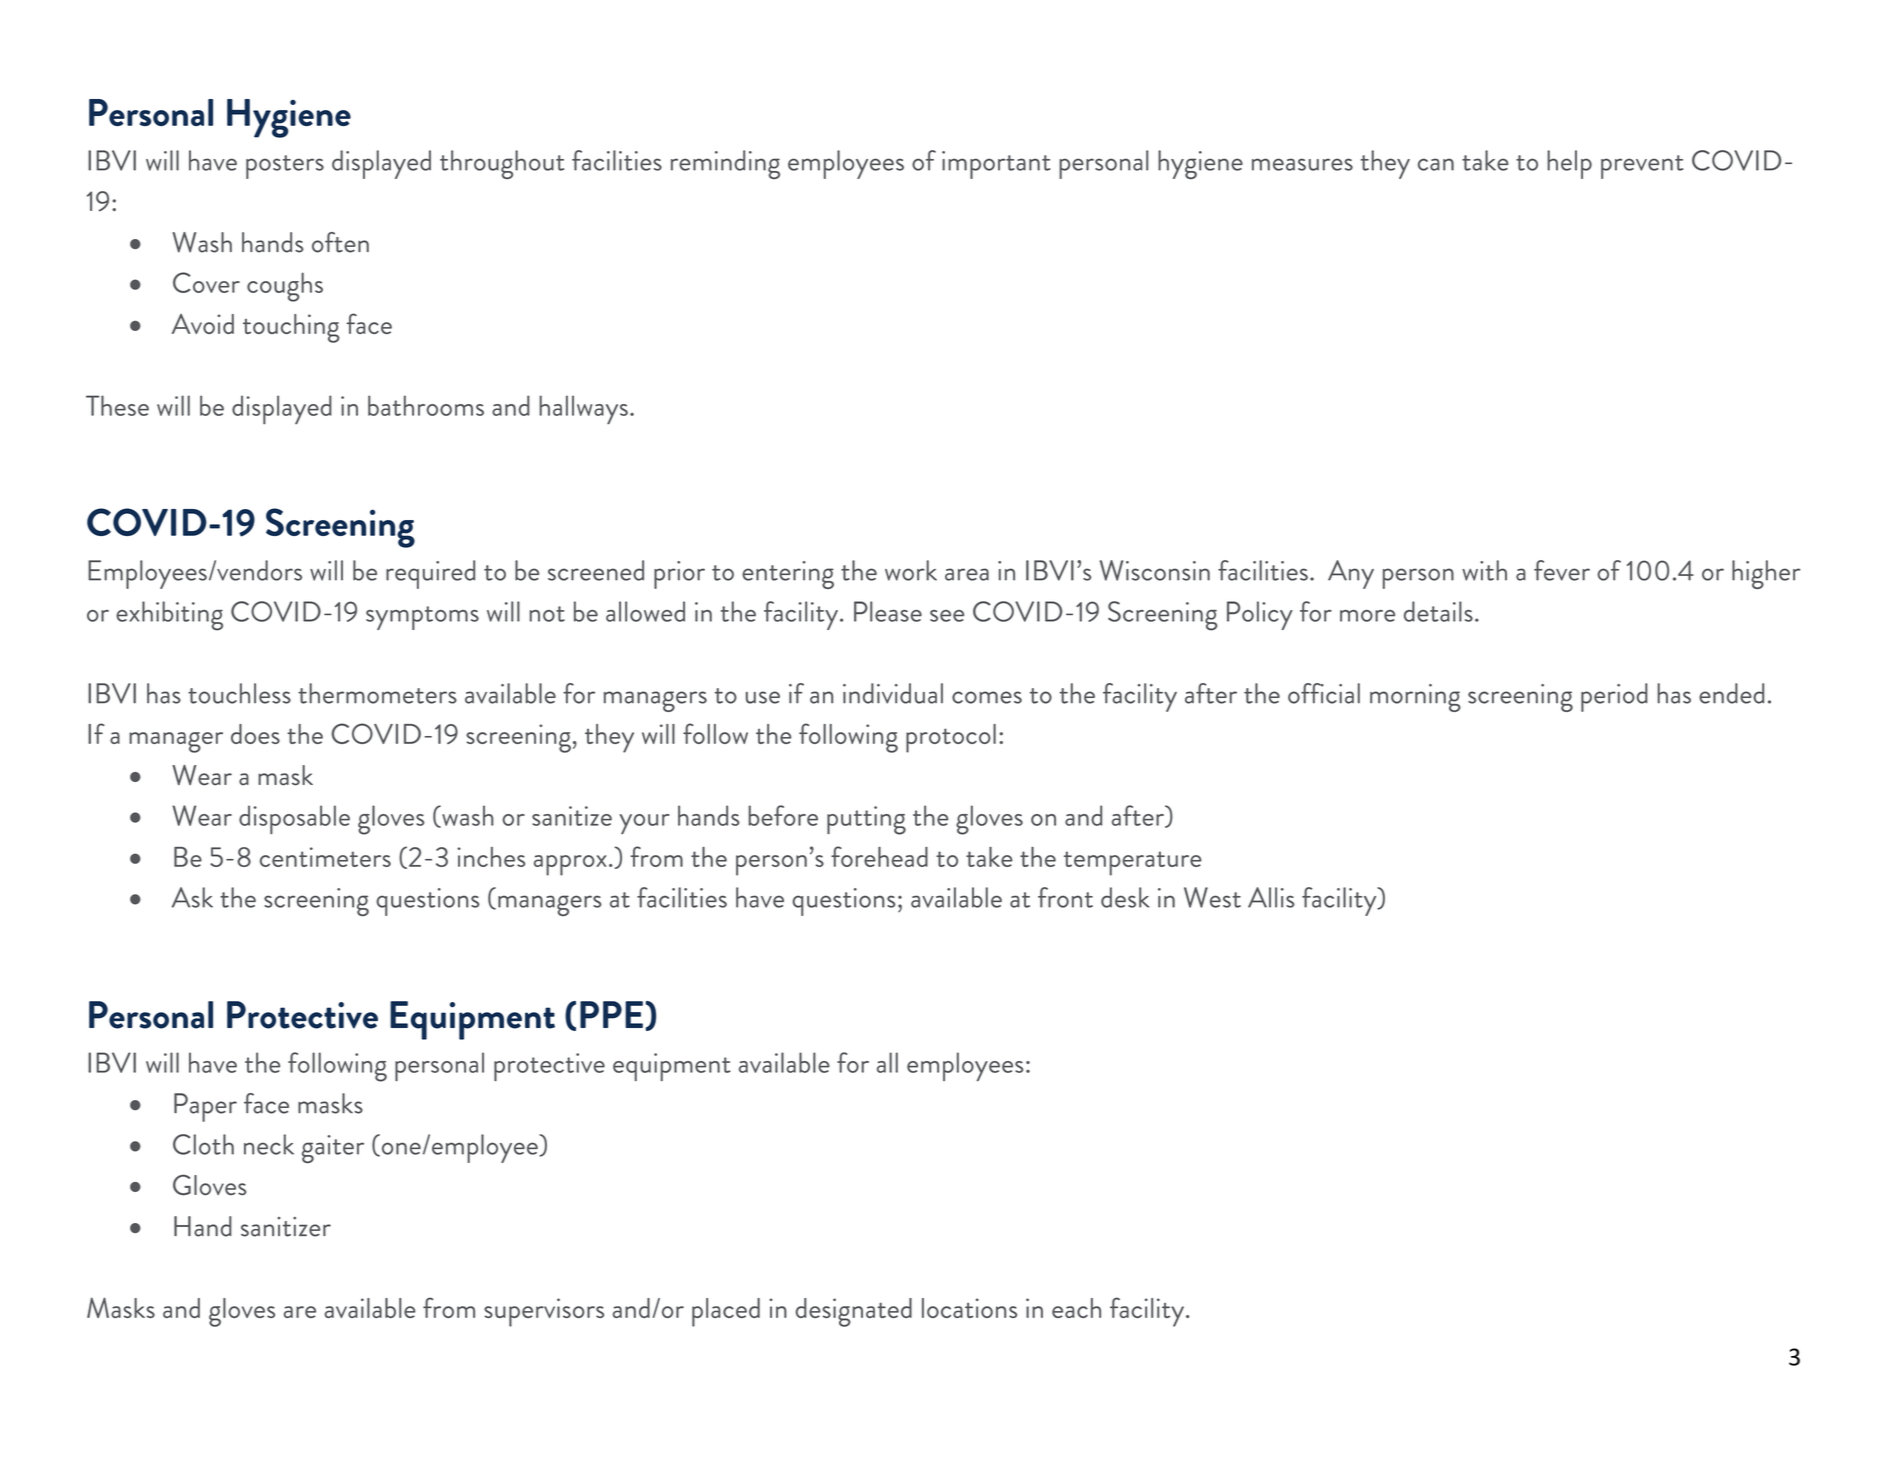  What do you see at coordinates (951, 738) in the screenshot?
I see `protocol` at bounding box center [951, 738].
